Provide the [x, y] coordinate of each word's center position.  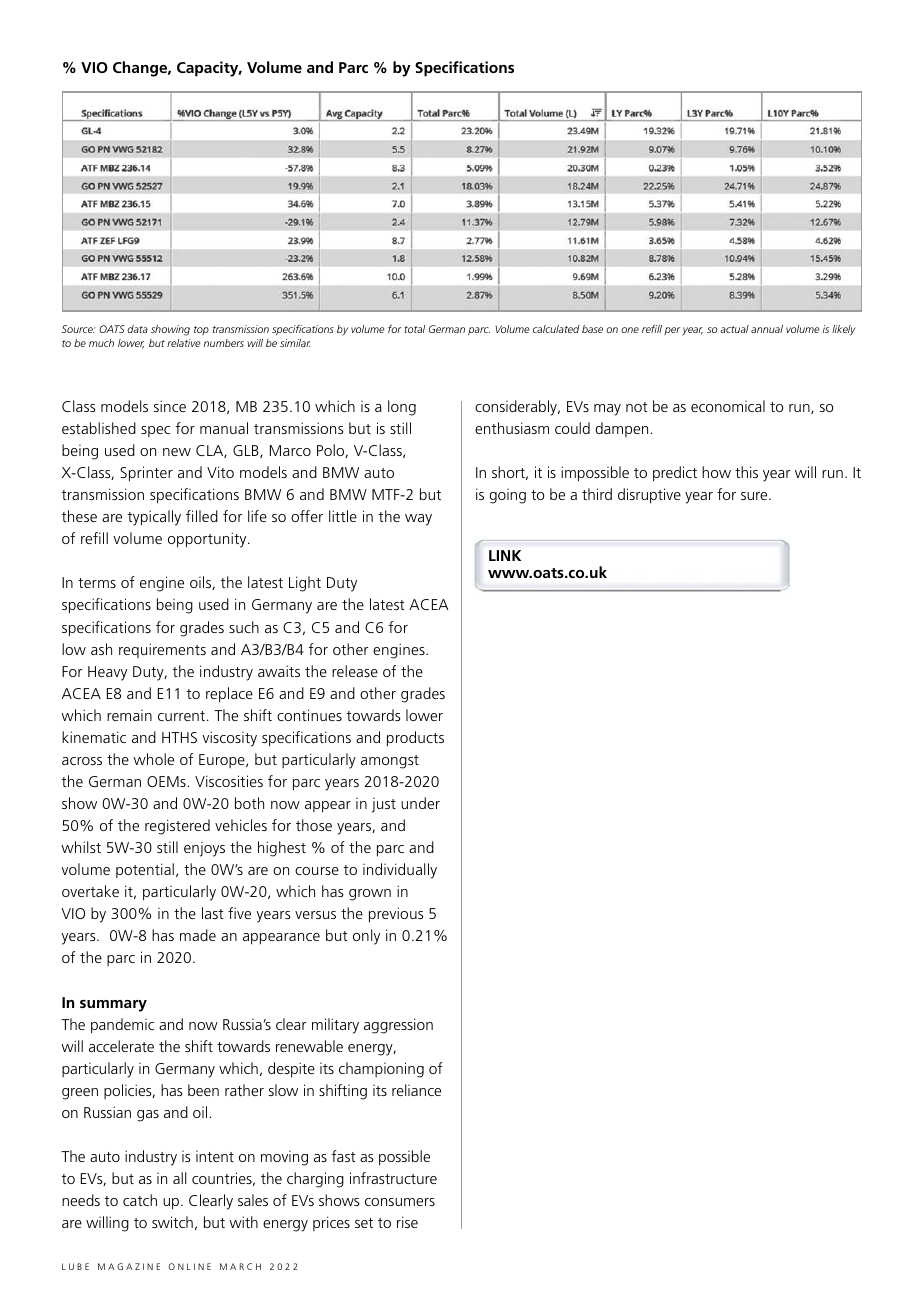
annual [767, 329]
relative [184, 343]
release [355, 671]
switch [172, 1222]
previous [396, 915]
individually [400, 871]
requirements [162, 650]
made [198, 935]
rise [407, 1222]
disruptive [649, 496]
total [414, 329]
